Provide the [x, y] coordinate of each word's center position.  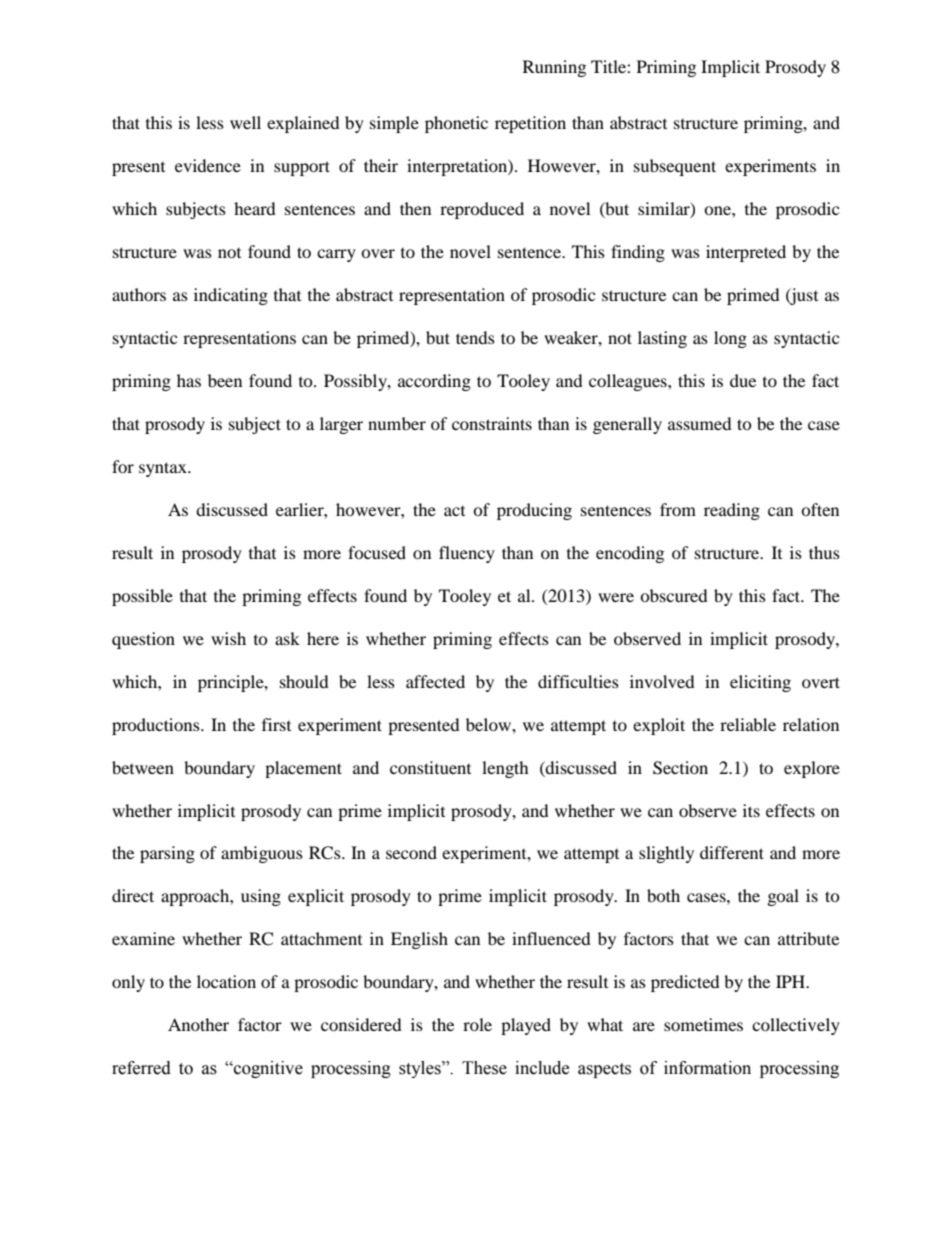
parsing [167, 854]
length [505, 769]
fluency [467, 554]
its [751, 810]
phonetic [456, 124]
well [245, 122]
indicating [231, 296]
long [730, 339]
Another [198, 1024]
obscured [674, 595]
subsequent [675, 167]
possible [142, 597]
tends [475, 337]
